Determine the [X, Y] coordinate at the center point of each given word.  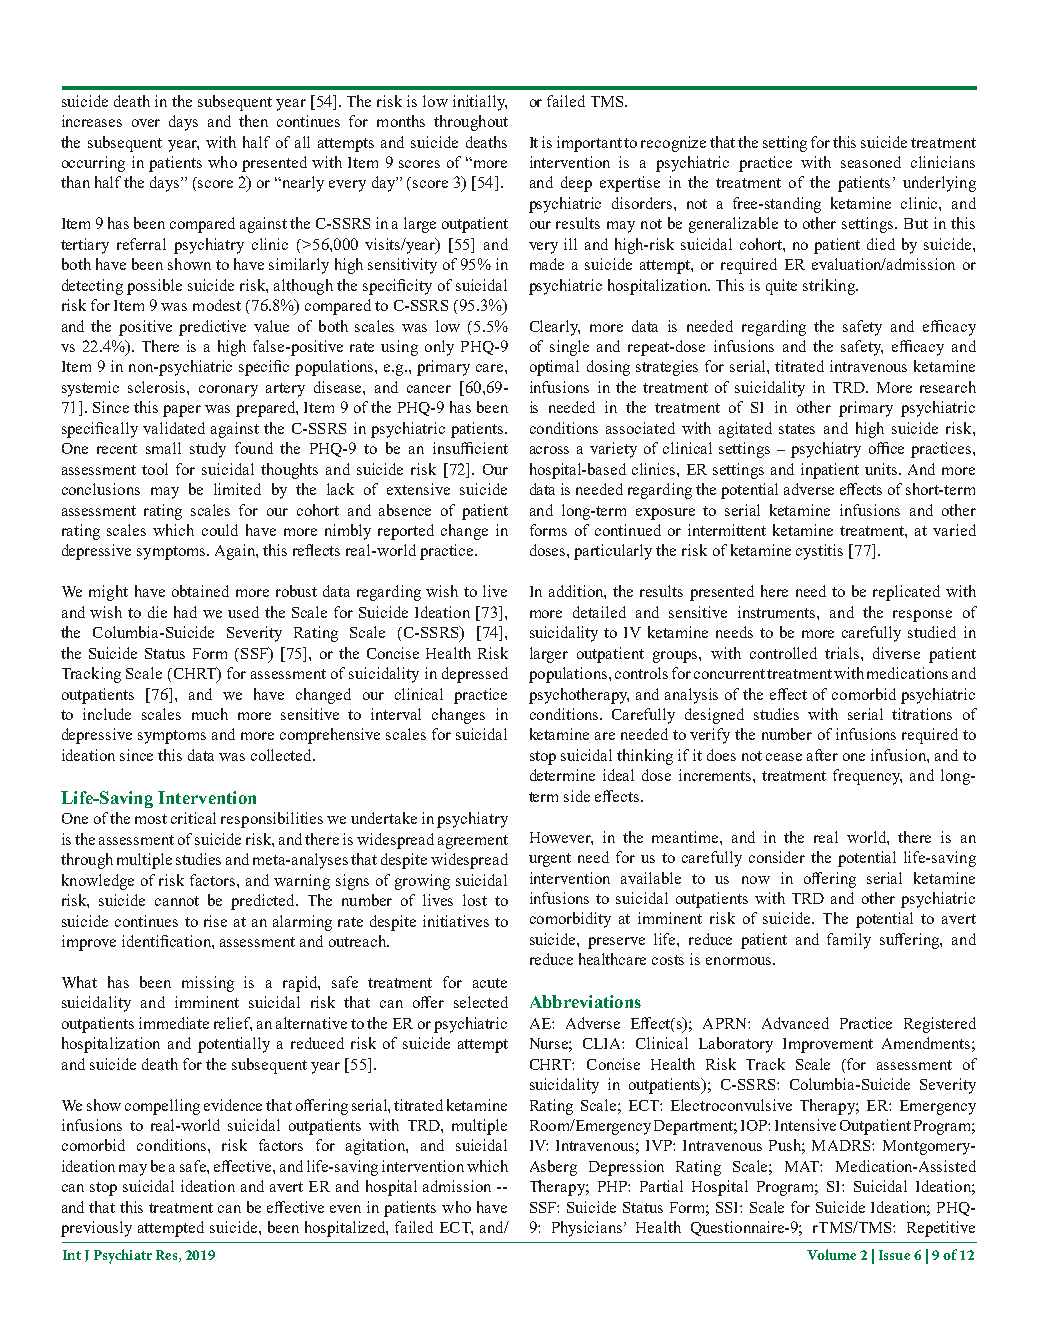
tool [155, 469]
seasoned [871, 162]
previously [96, 1229]
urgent [550, 860]
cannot [177, 901]
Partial [661, 1186]
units [882, 469]
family [849, 941]
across [549, 450]
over [146, 123]
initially [480, 103]
